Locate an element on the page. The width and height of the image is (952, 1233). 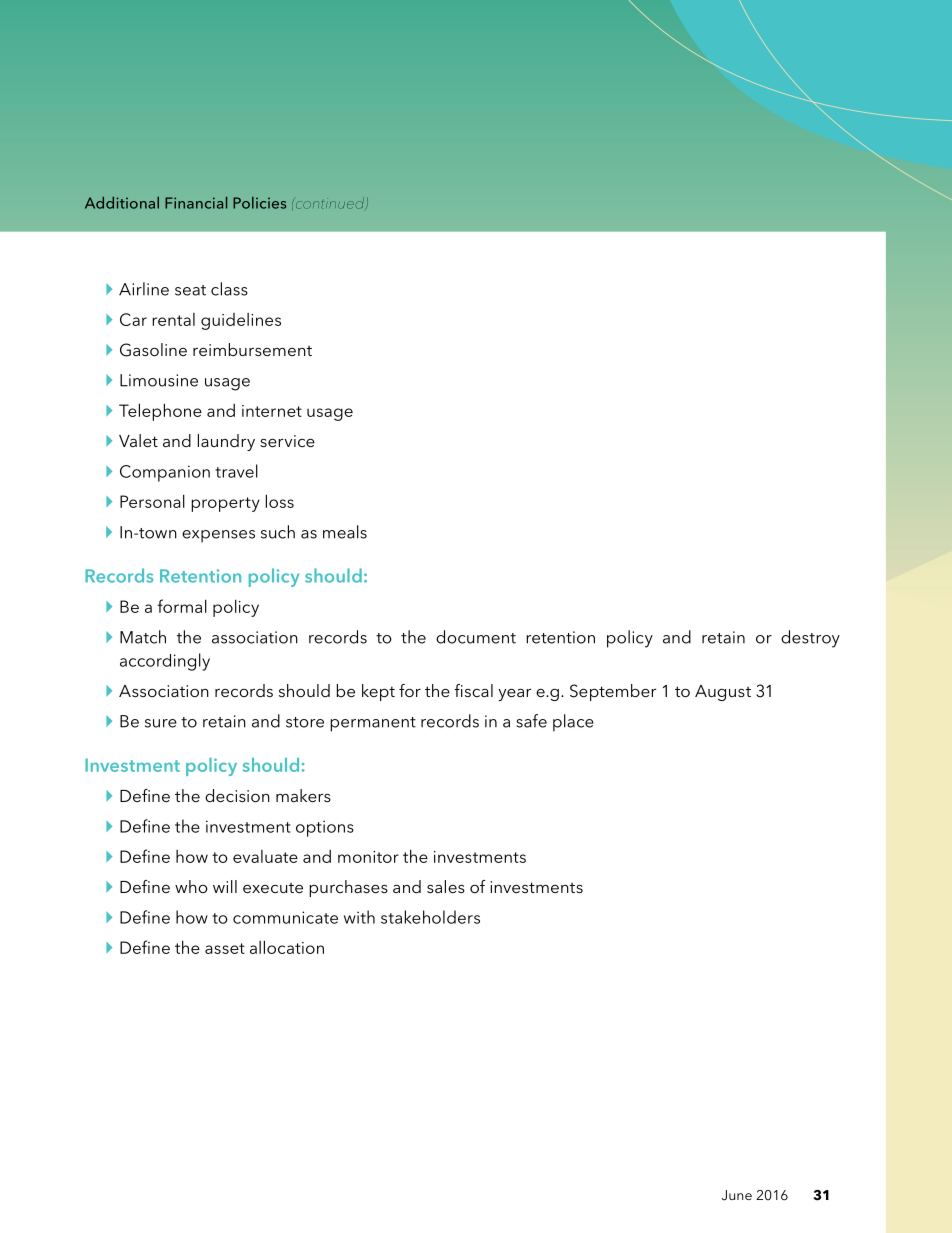
June is located at coordinates (736, 1195).
